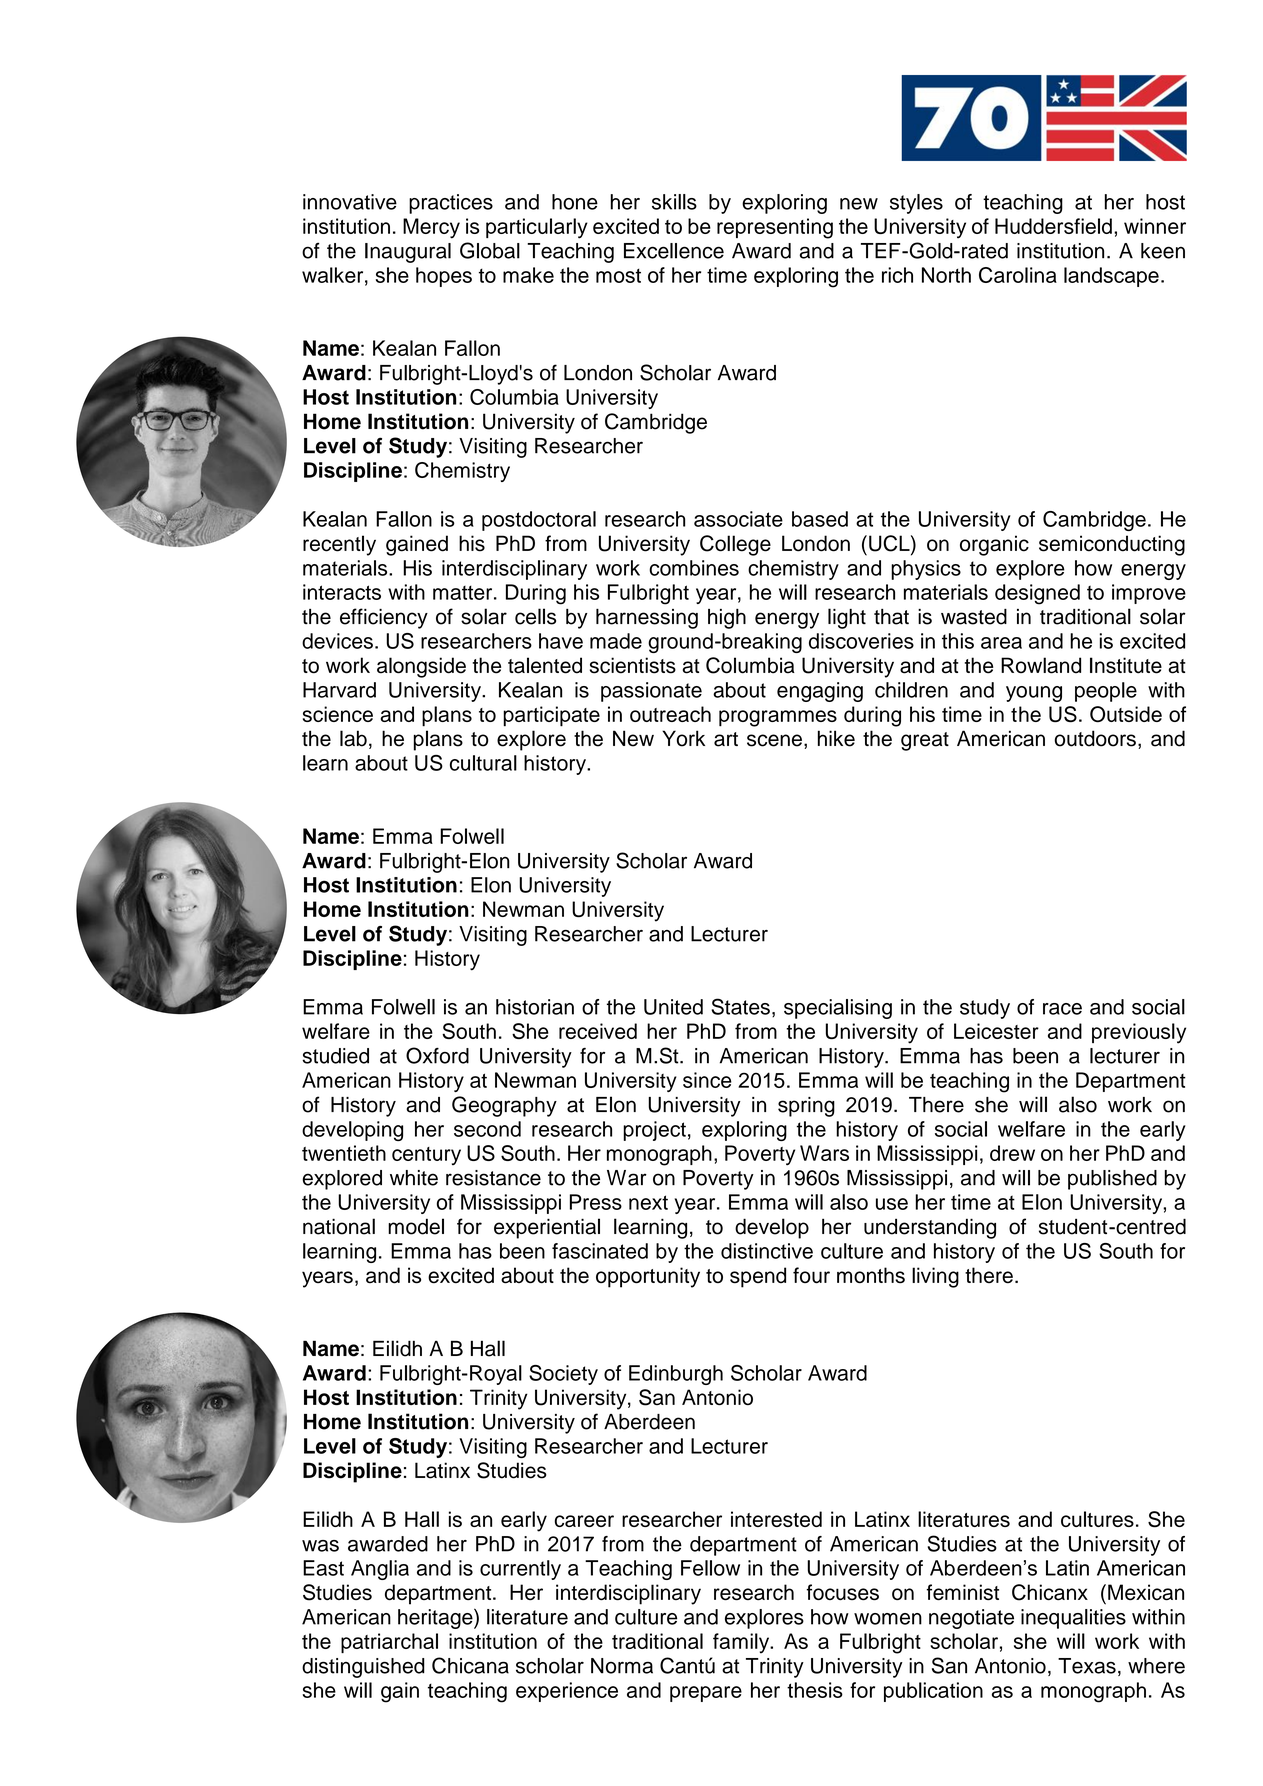  What do you see at coordinates (414, 1178) in the screenshot?
I see `white` at bounding box center [414, 1178].
